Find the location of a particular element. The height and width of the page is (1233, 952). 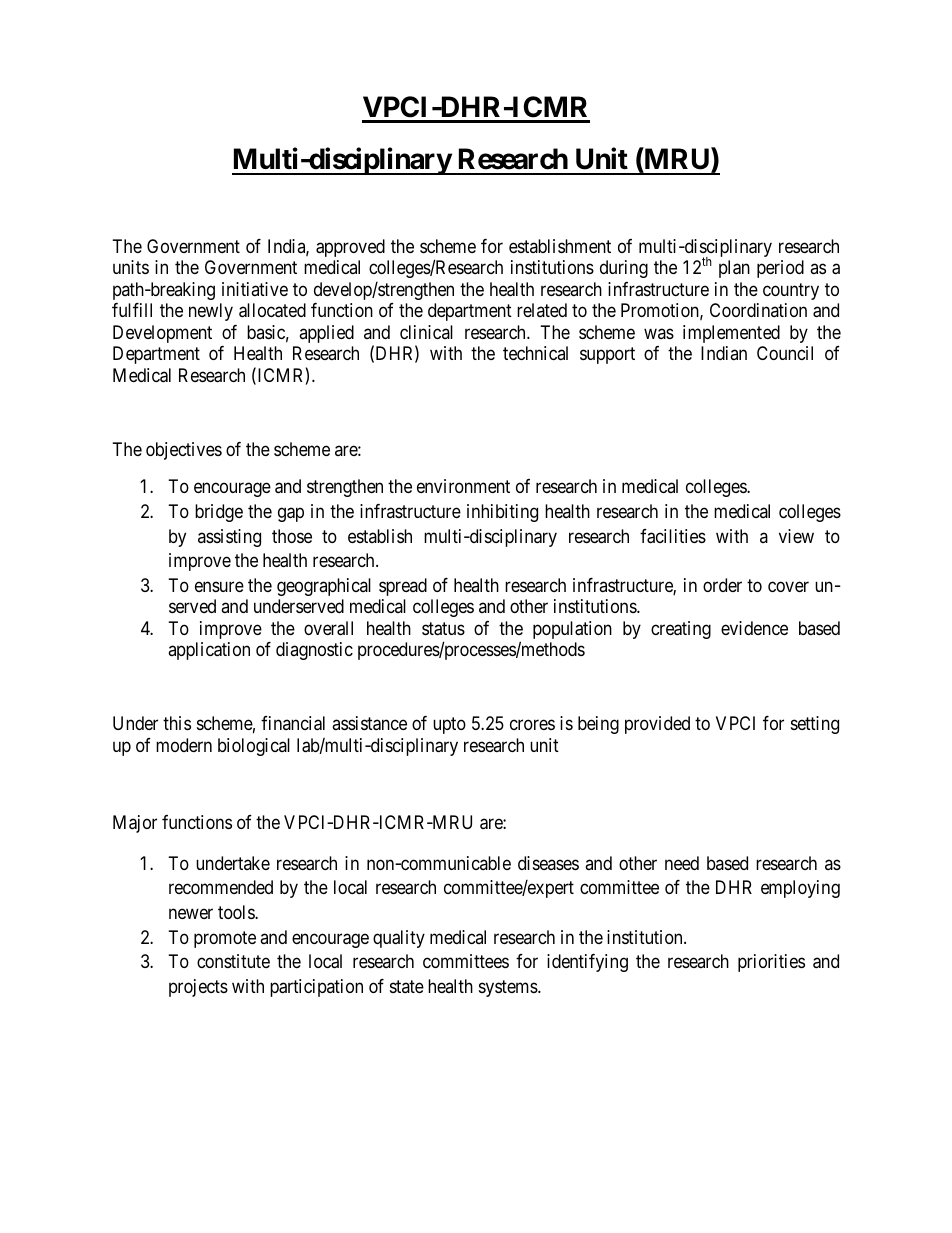

constitute is located at coordinates (233, 961).
